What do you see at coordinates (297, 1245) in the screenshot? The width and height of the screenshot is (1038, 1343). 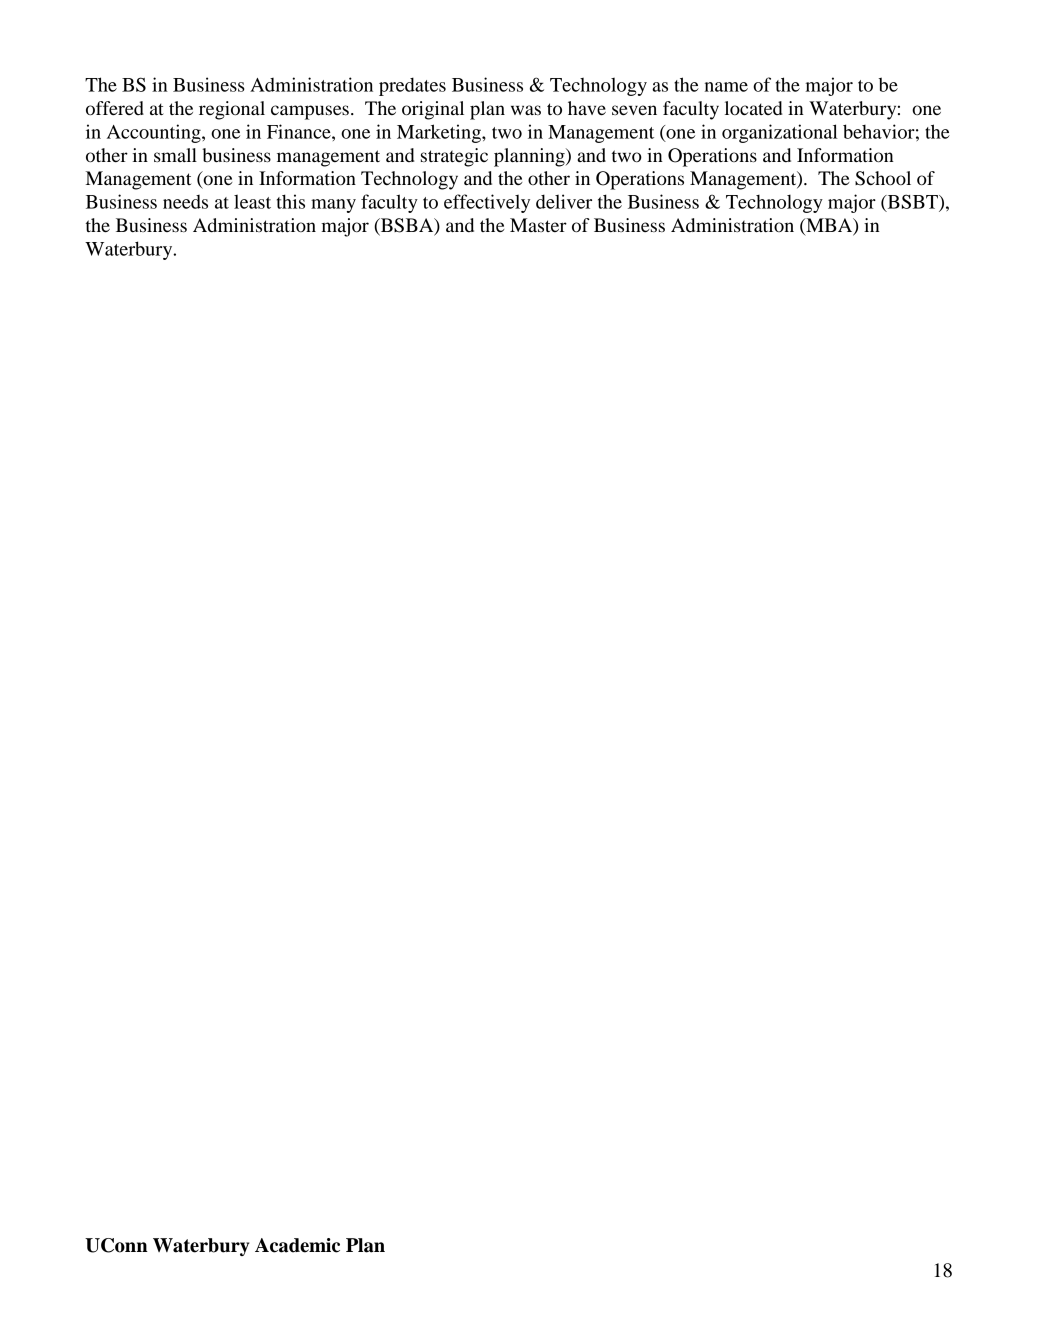 I see `Academic` at bounding box center [297, 1245].
